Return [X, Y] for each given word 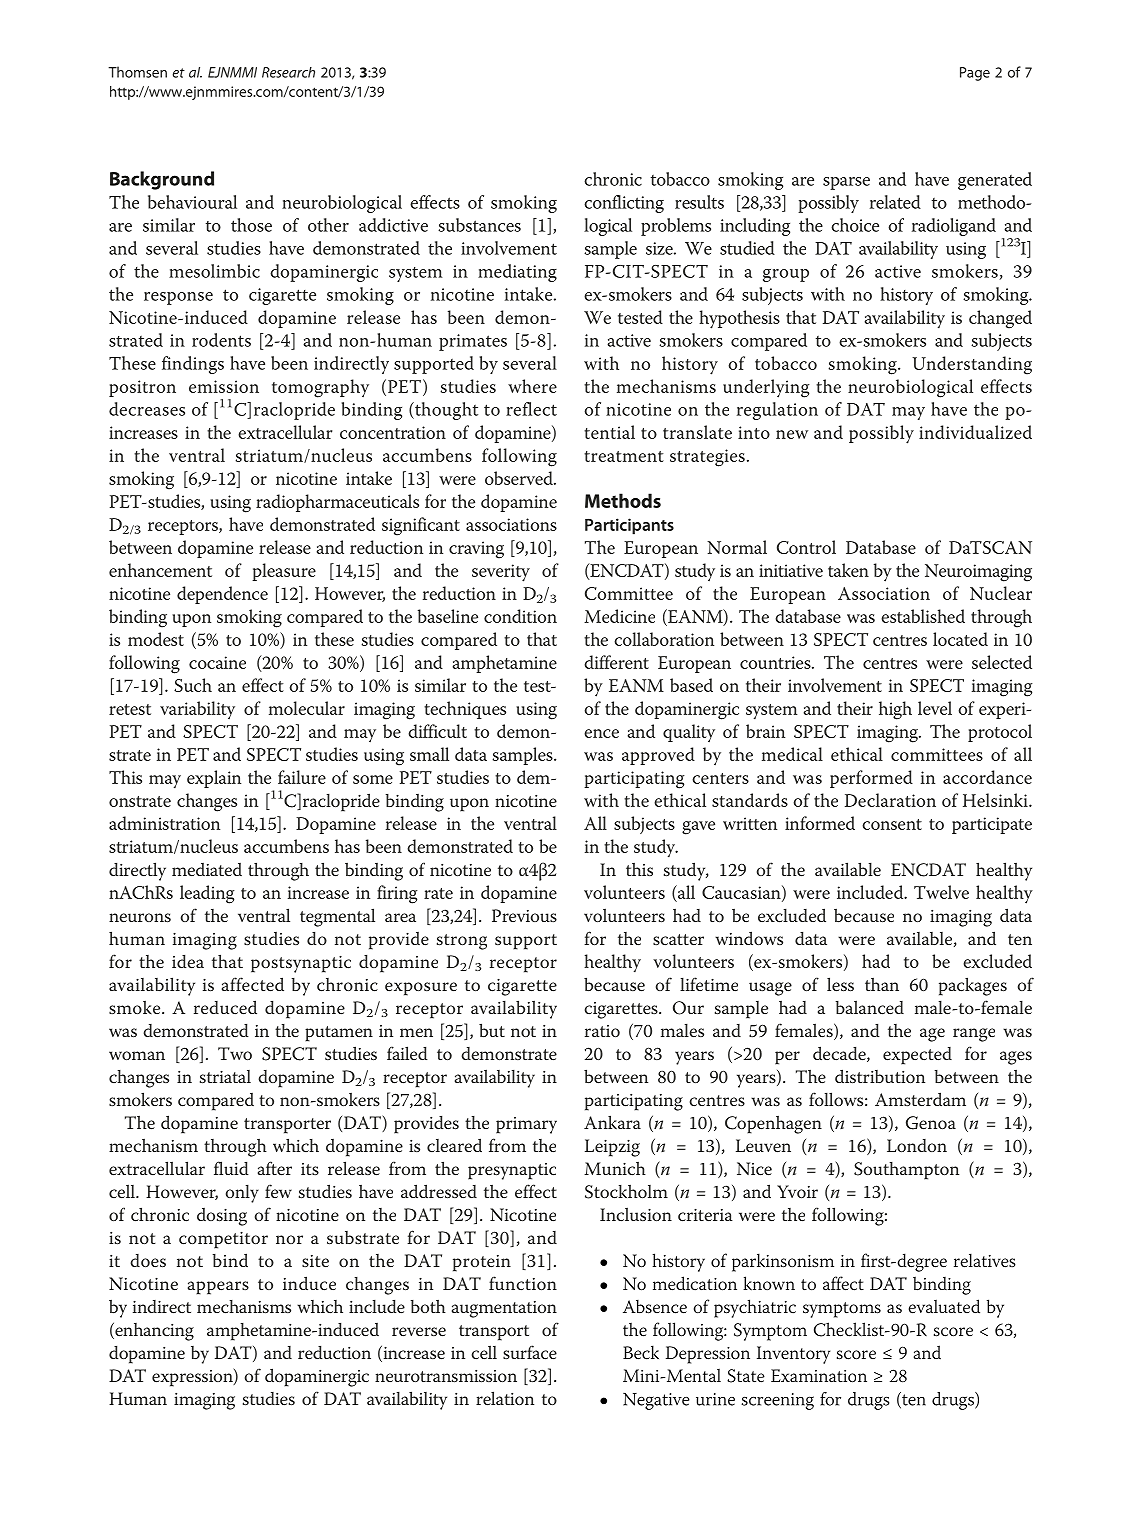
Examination [819, 1376]
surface [530, 1352]
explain [214, 779]
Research [288, 72]
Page [975, 74]
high [895, 710]
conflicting [624, 204]
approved [658, 756]
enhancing [153, 1331]
